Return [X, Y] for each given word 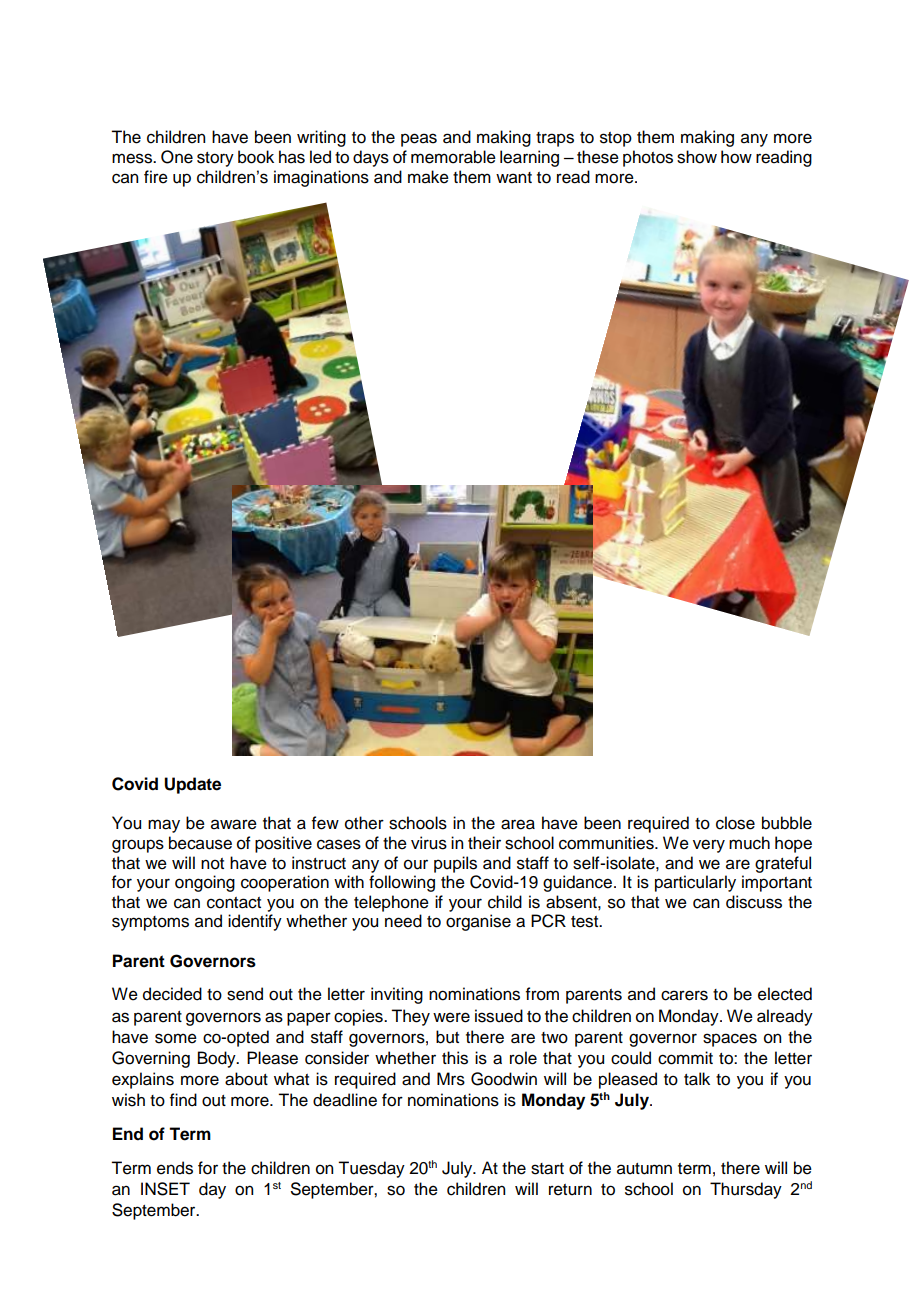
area [518, 824]
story [215, 159]
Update [192, 785]
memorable [453, 157]
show [697, 157]
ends [175, 1168]
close [735, 823]
